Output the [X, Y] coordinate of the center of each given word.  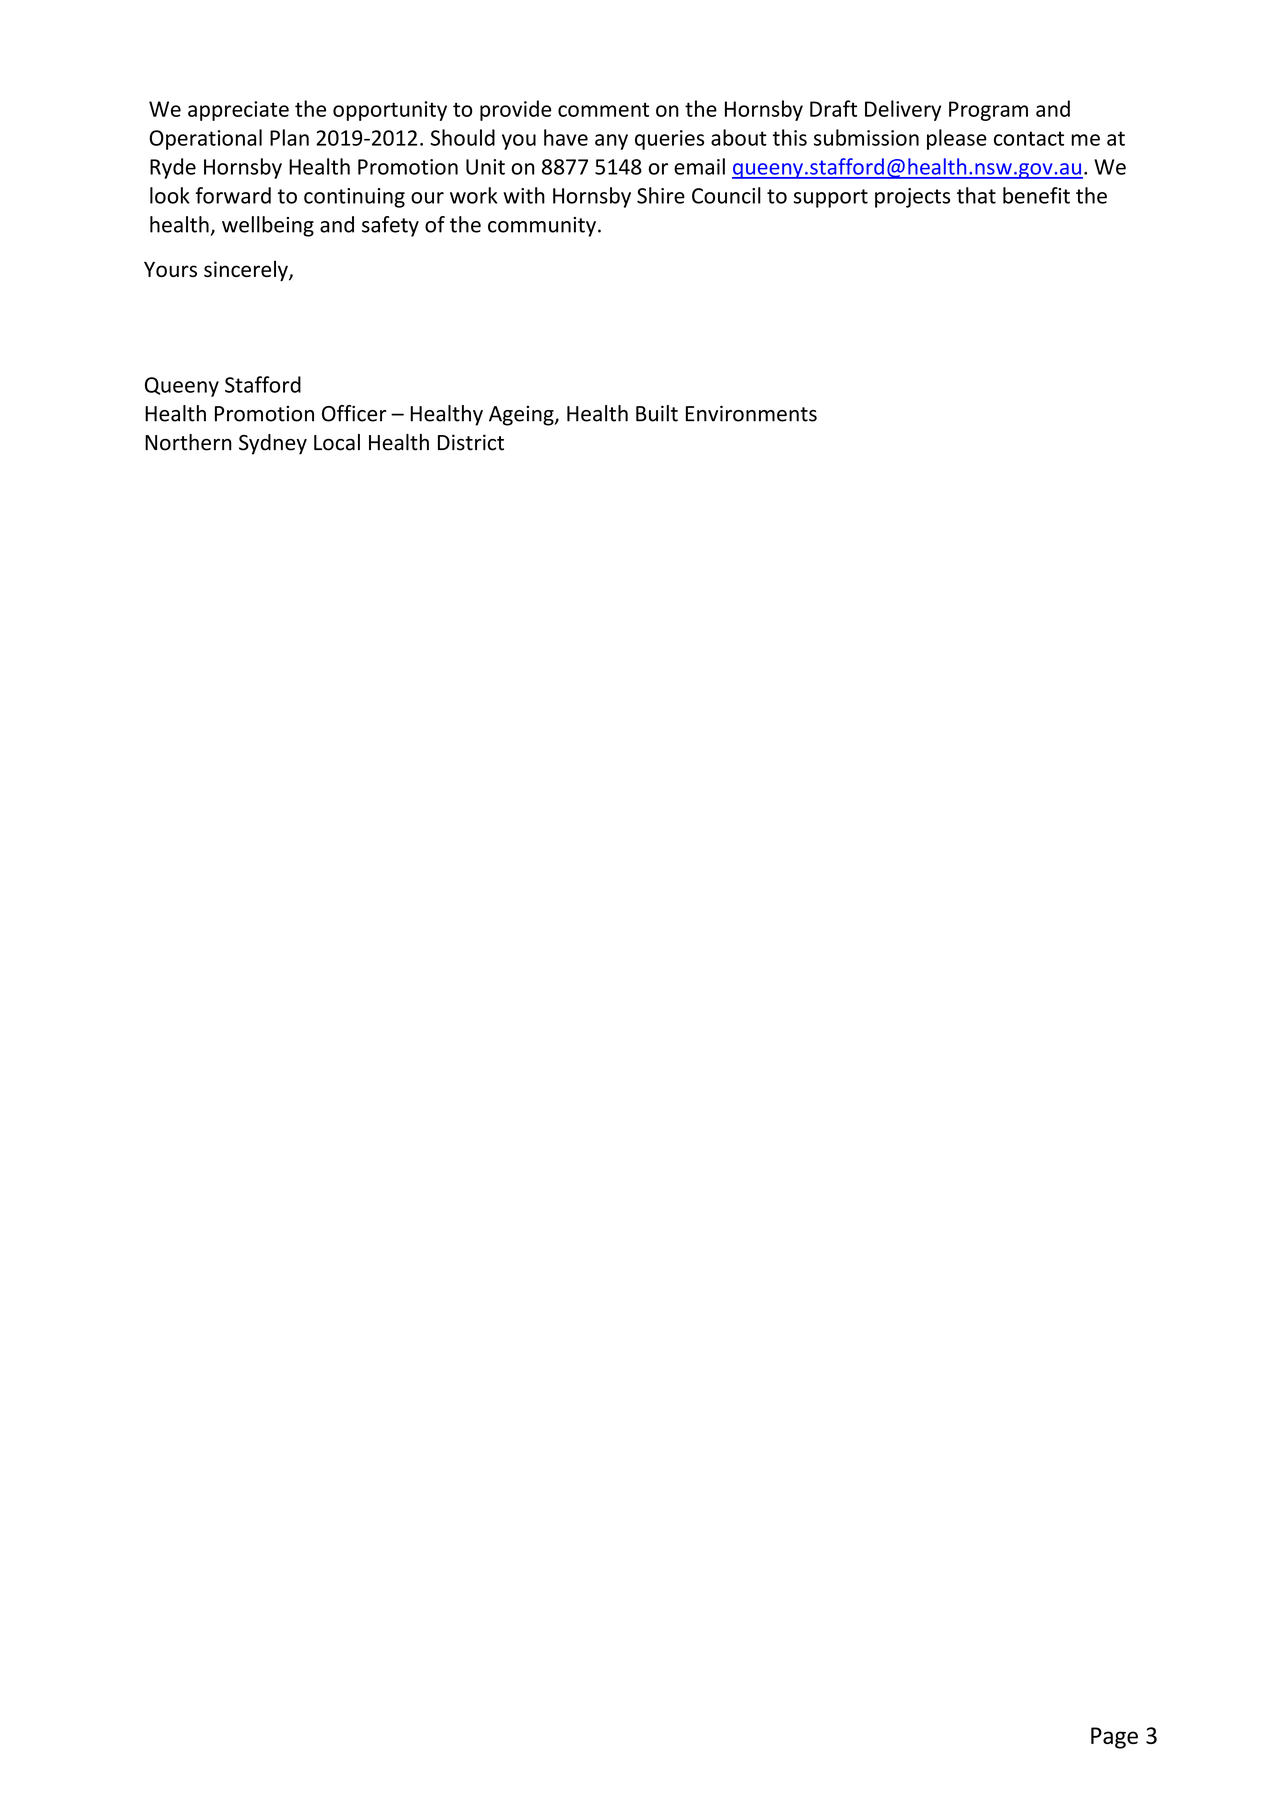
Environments [751, 413]
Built [657, 413]
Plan [289, 137]
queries [669, 140]
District [471, 442]
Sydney [273, 444]
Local [337, 442]
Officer [354, 413]
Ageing [522, 416]
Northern [188, 442]
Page [1114, 1738]
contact [1029, 138]
